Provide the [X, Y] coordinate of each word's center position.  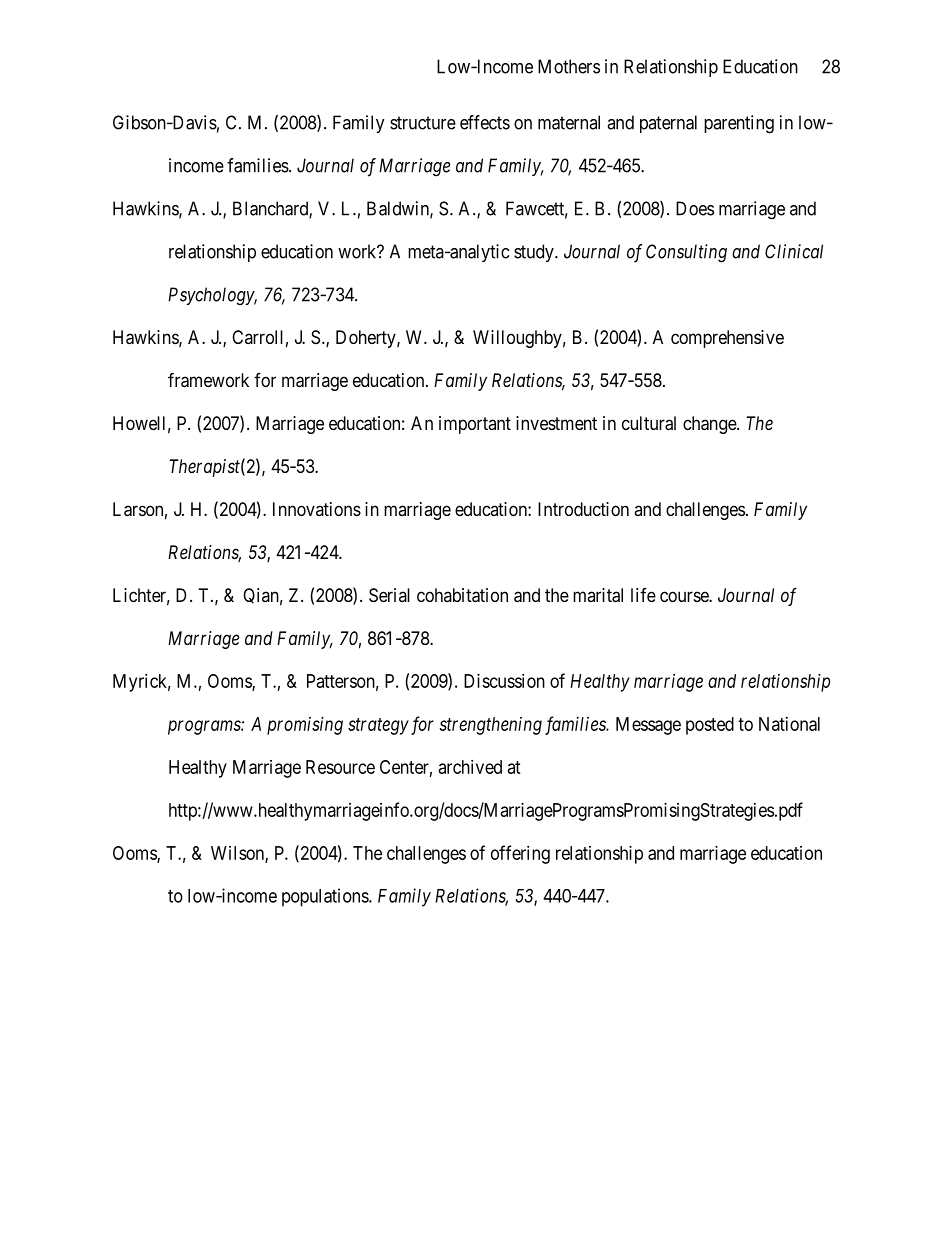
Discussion [504, 681]
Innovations [317, 509]
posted [710, 726]
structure [423, 123]
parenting [739, 124]
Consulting [686, 253]
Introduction [583, 509]
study [535, 253]
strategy [378, 726]
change [710, 425]
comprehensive [727, 339]
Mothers [569, 66]
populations [326, 897]
